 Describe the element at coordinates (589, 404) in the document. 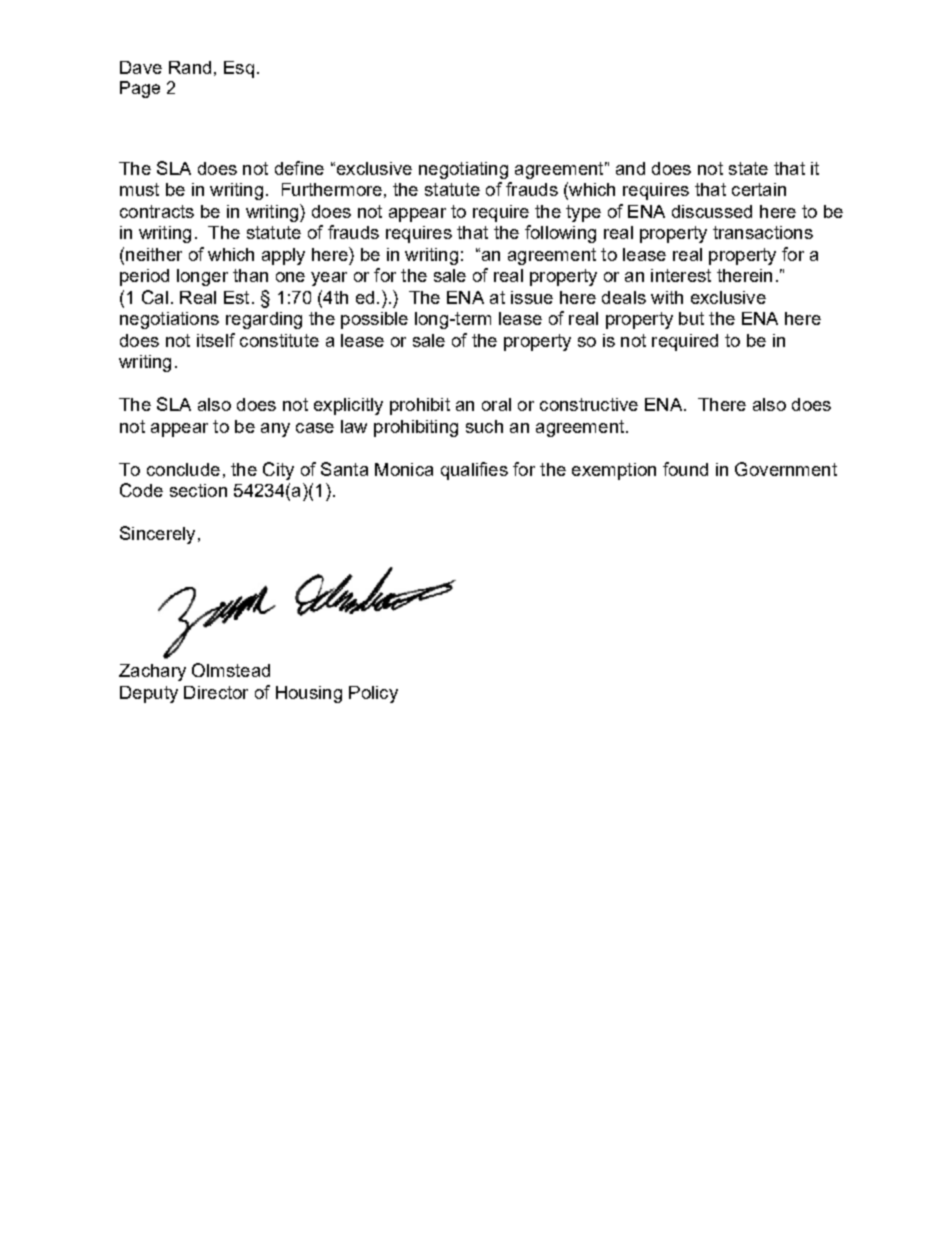

I see `constructive` at that location.
